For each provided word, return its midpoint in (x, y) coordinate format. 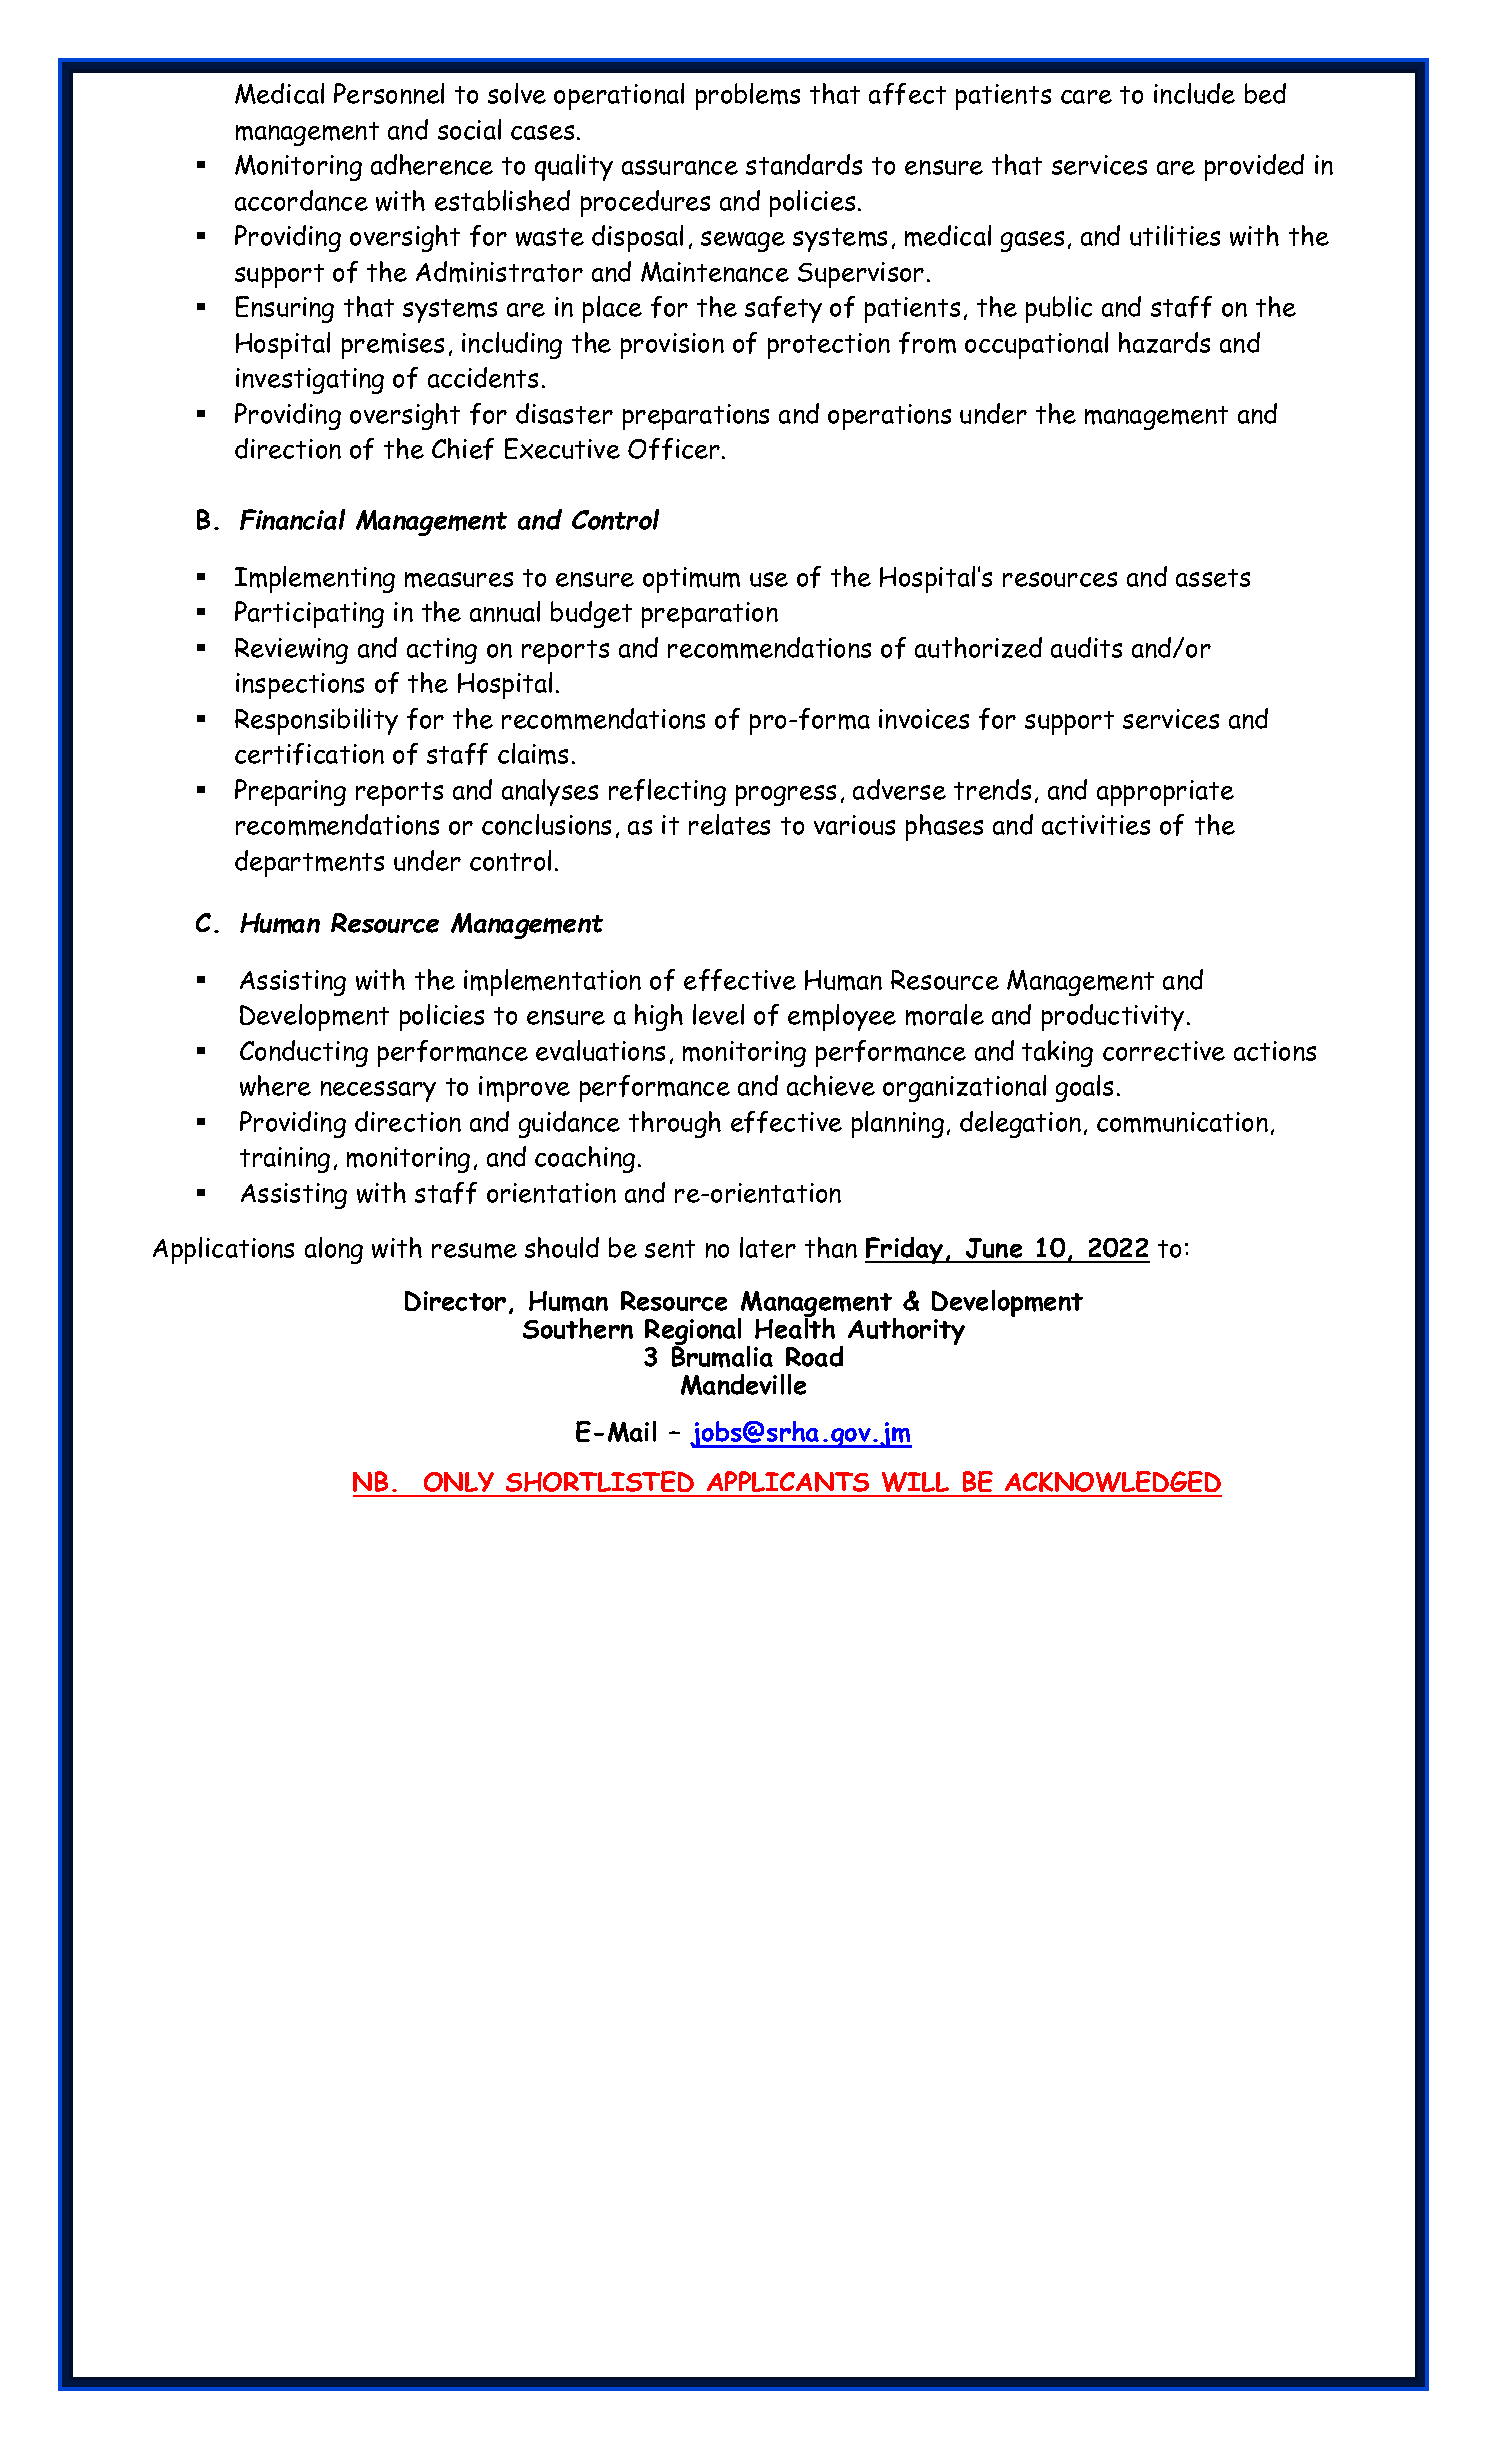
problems (748, 96)
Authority (906, 1331)
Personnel (389, 93)
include (1194, 93)
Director (455, 1301)
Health (795, 1327)
